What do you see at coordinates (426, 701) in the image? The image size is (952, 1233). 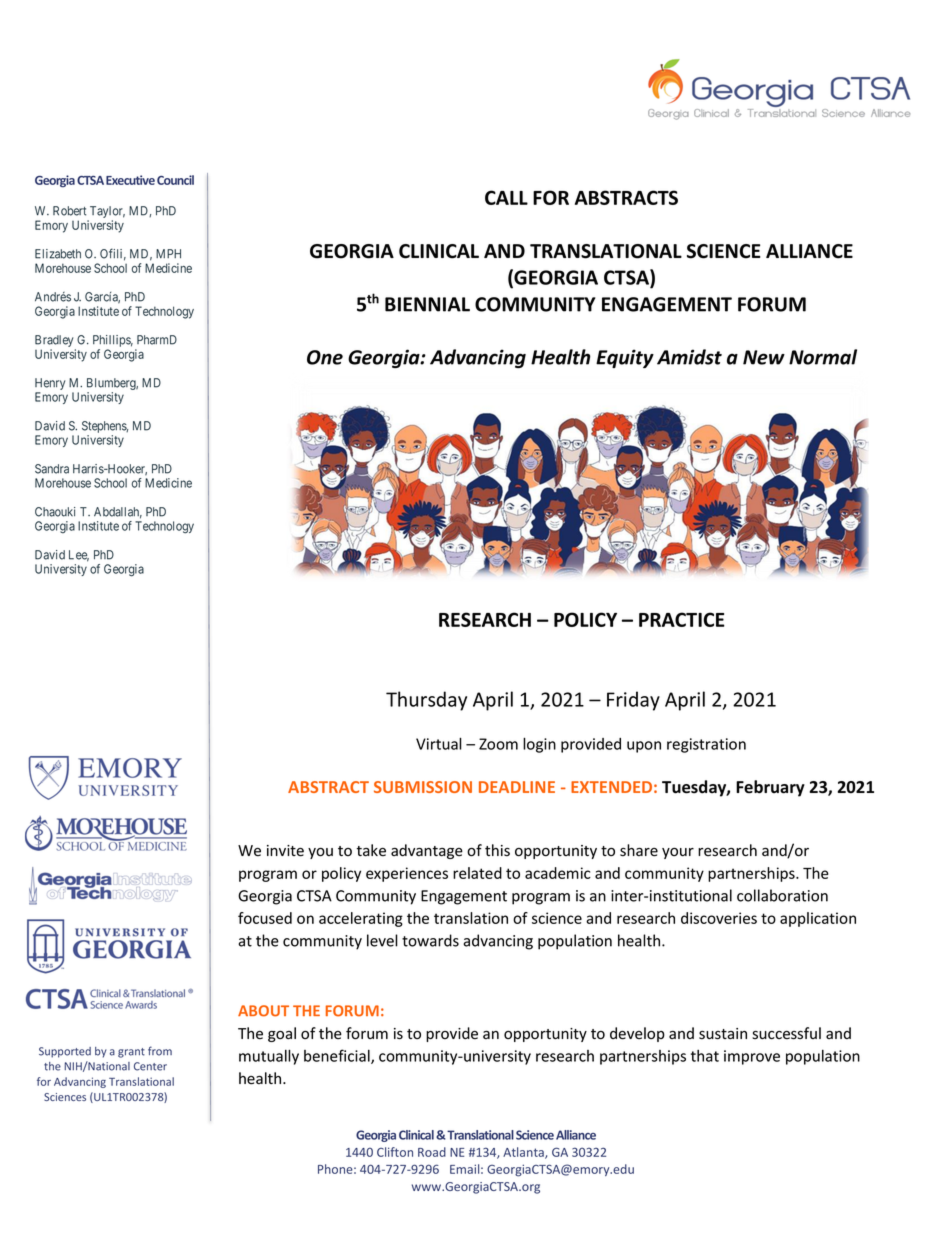 I see `Thursday` at bounding box center [426, 701].
